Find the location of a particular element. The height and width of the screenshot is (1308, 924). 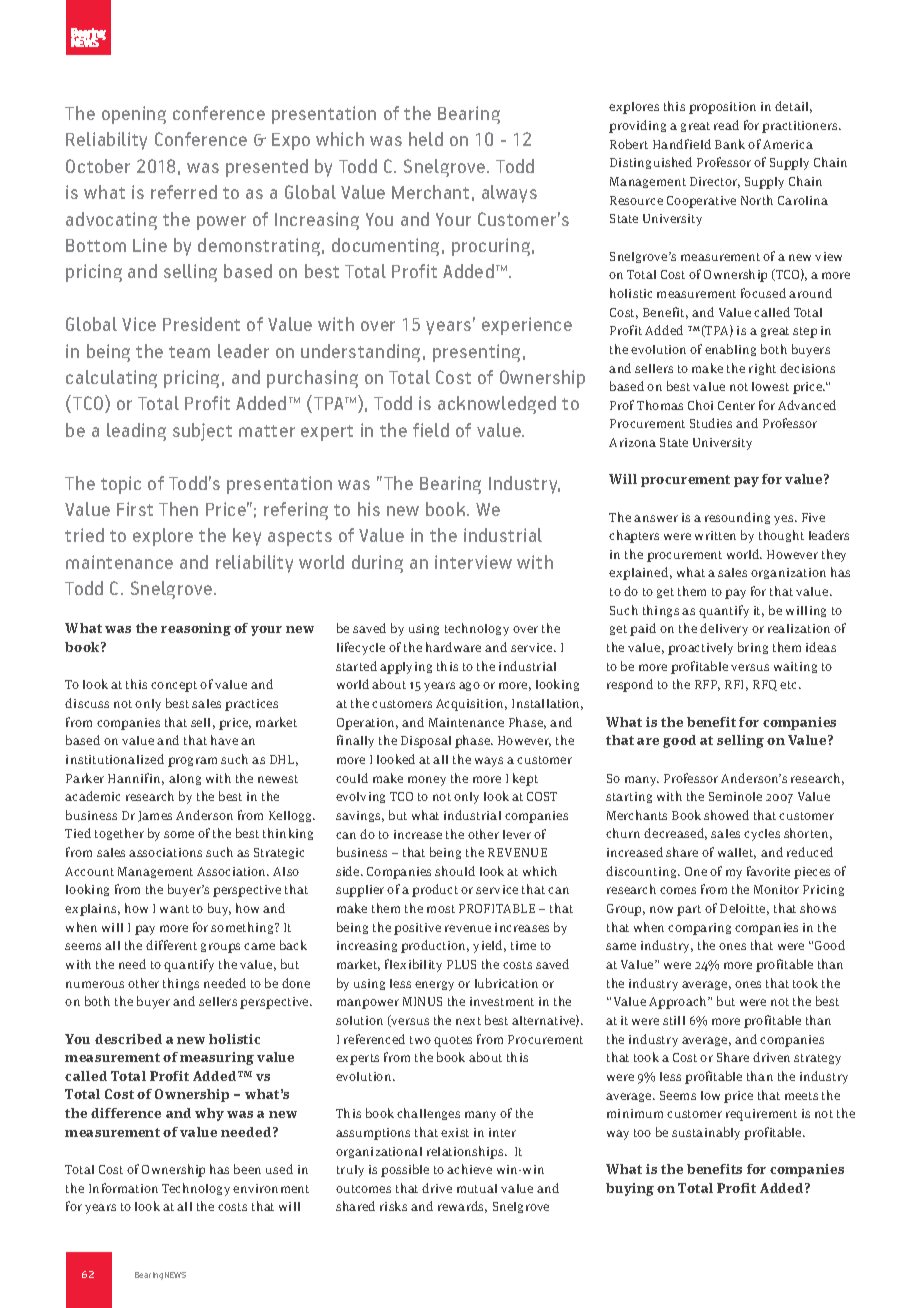

Bank is located at coordinates (730, 144).
